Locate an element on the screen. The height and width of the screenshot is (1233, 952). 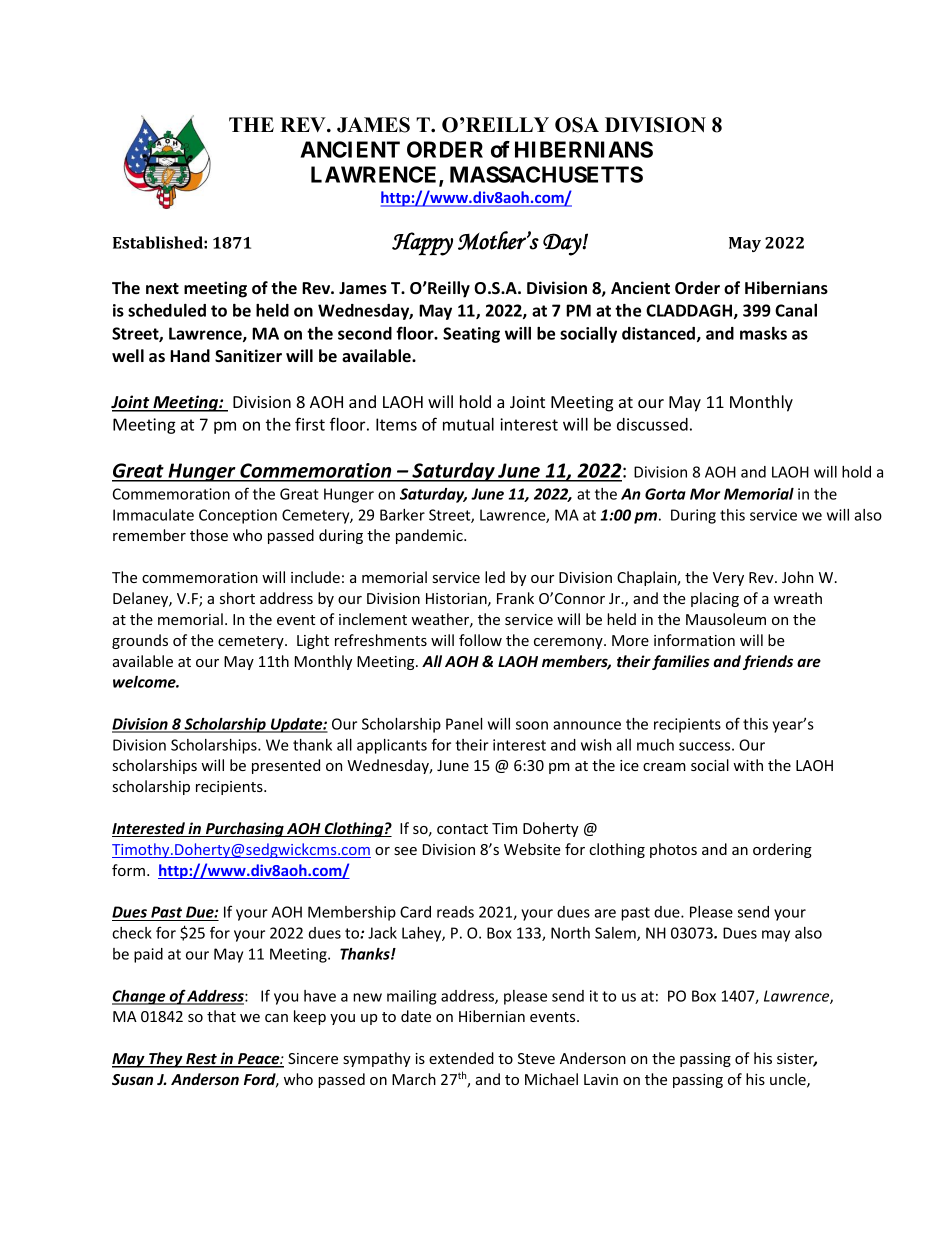
Canal is located at coordinates (796, 310).
